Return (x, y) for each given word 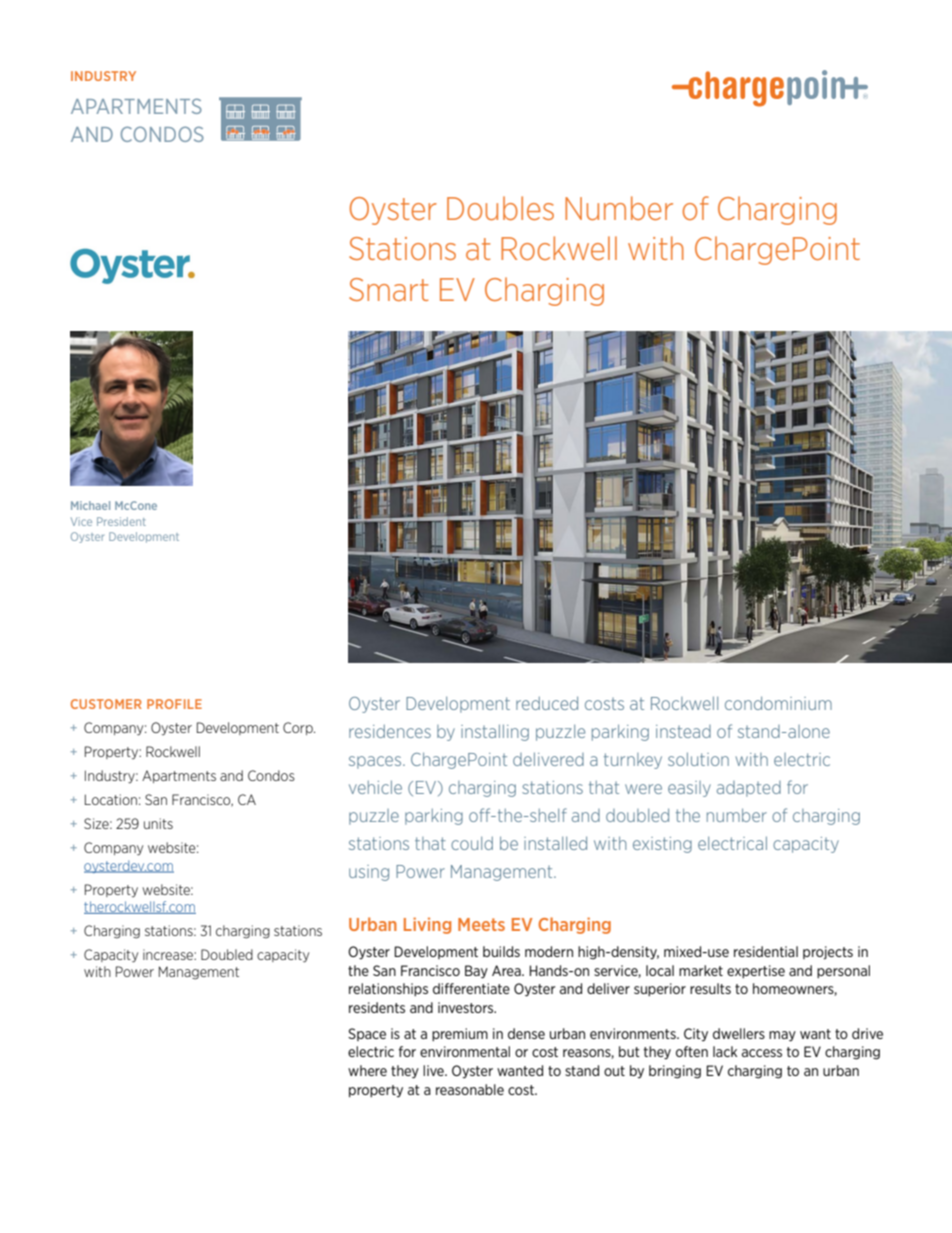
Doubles (500, 208)
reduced (547, 703)
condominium (778, 703)
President (121, 521)
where (367, 1070)
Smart (388, 289)
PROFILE (174, 704)
